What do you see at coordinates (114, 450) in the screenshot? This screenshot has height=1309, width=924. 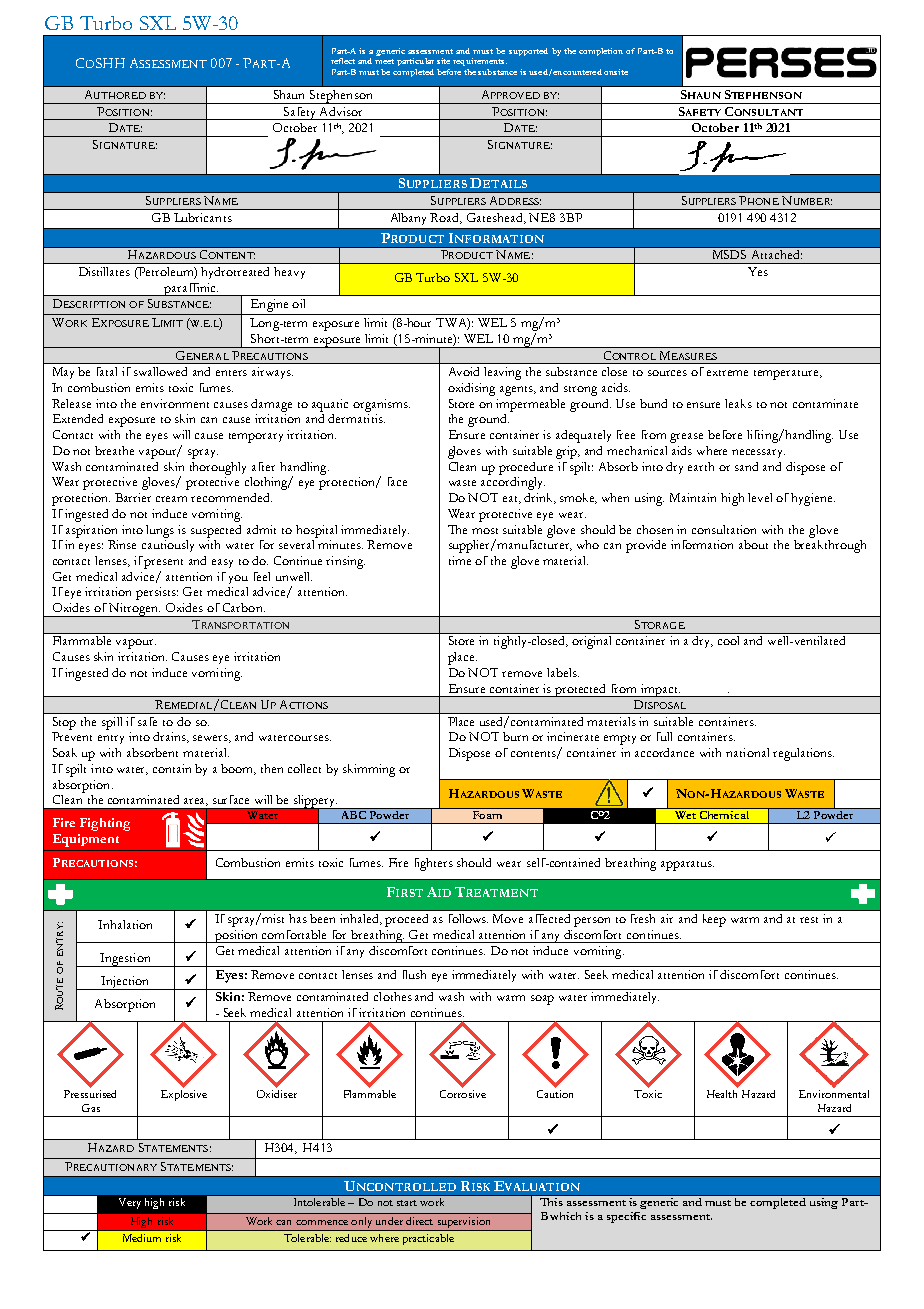 I see `breathe` at bounding box center [114, 450].
